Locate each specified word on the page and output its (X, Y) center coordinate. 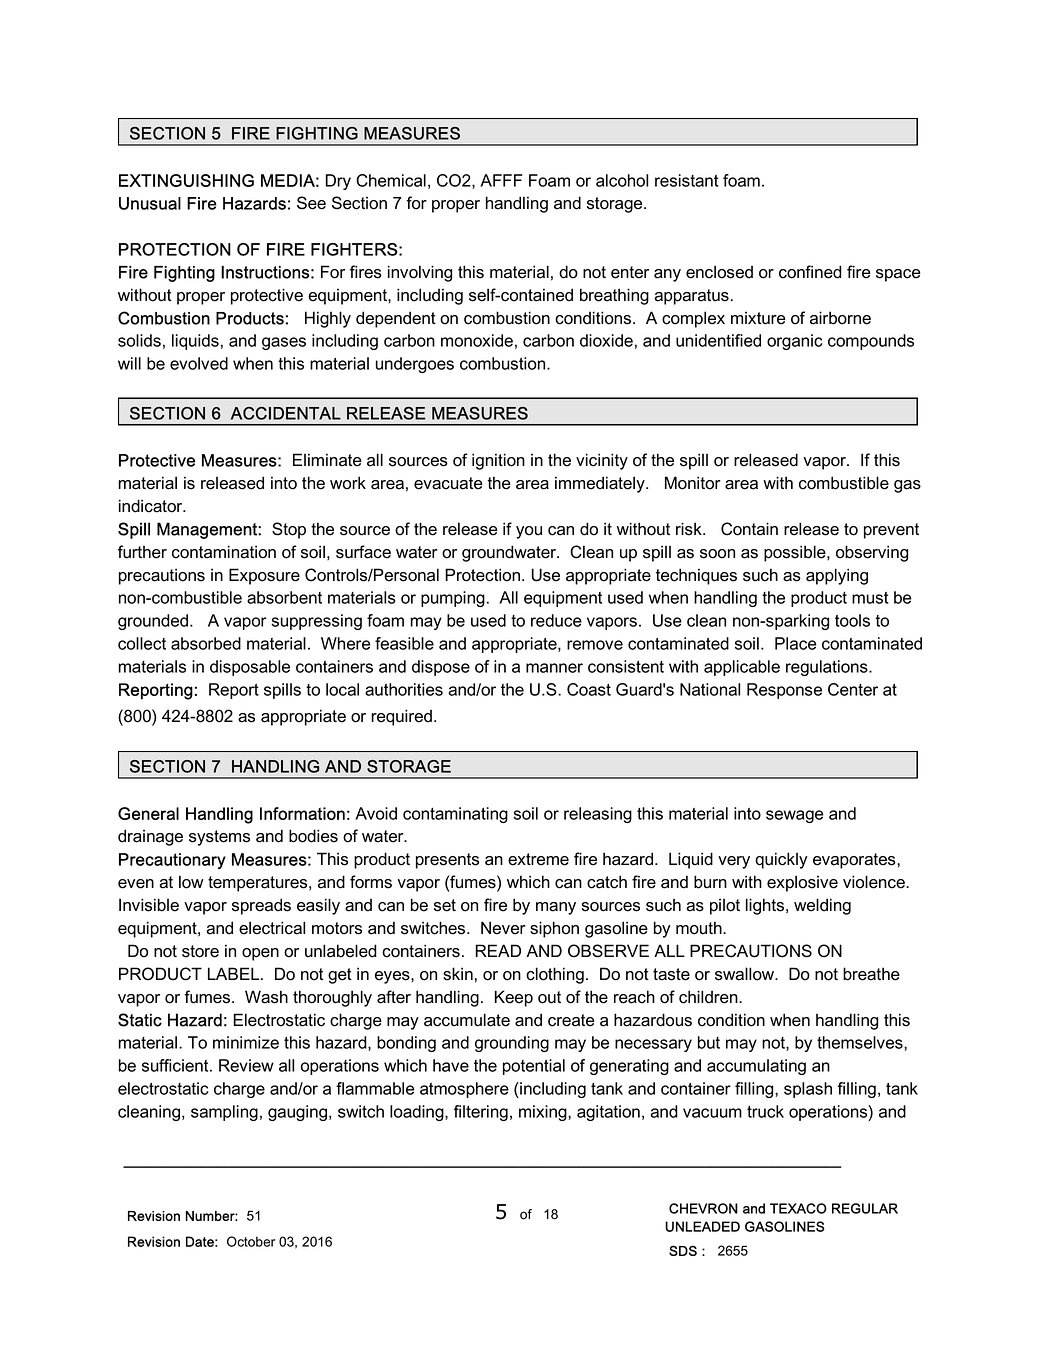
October (251, 1241)
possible (796, 553)
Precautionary (172, 861)
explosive (802, 883)
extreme (538, 859)
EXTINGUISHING (186, 180)
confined (810, 272)
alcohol (622, 180)
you (529, 532)
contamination (224, 552)
